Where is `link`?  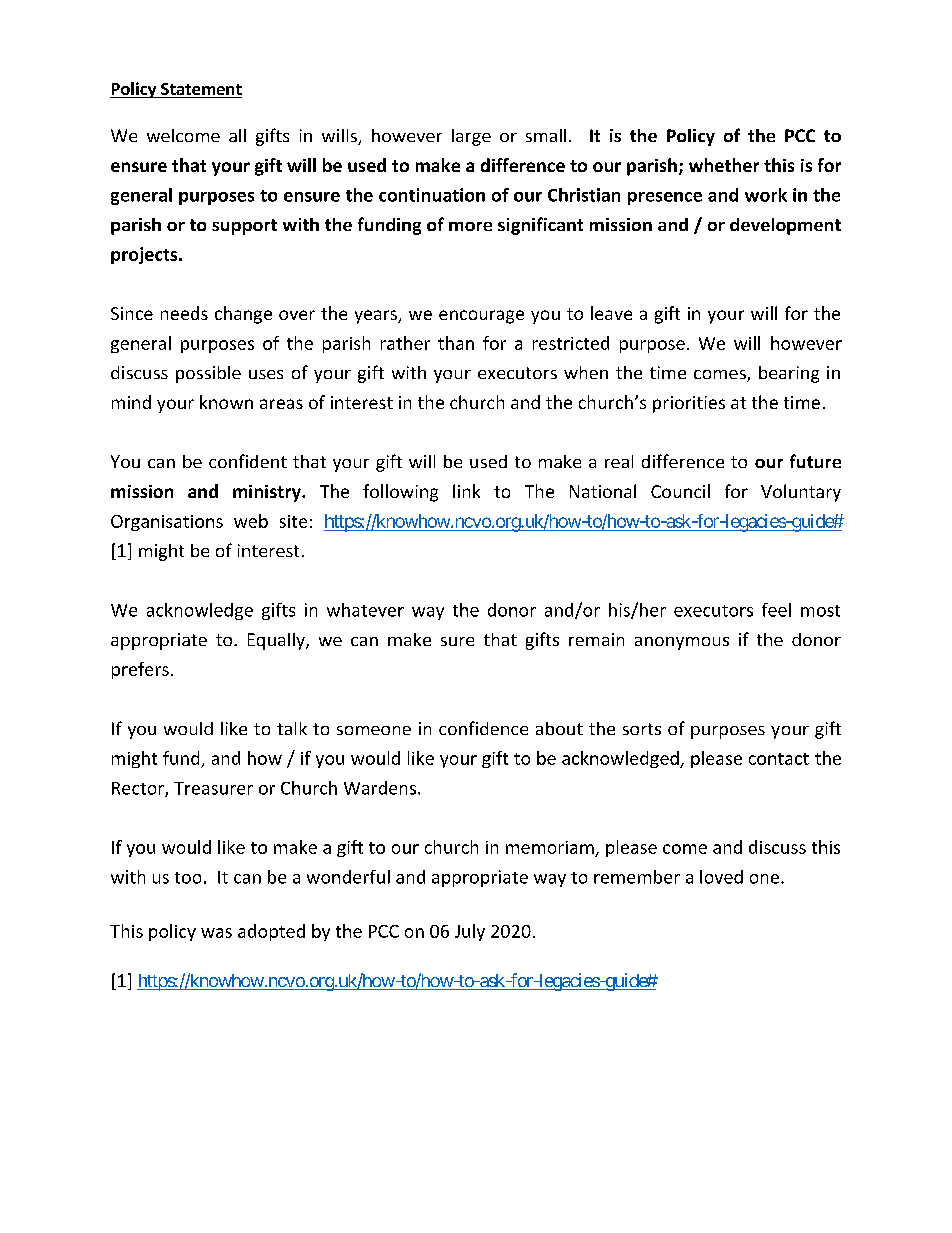 link is located at coordinates (466, 491).
